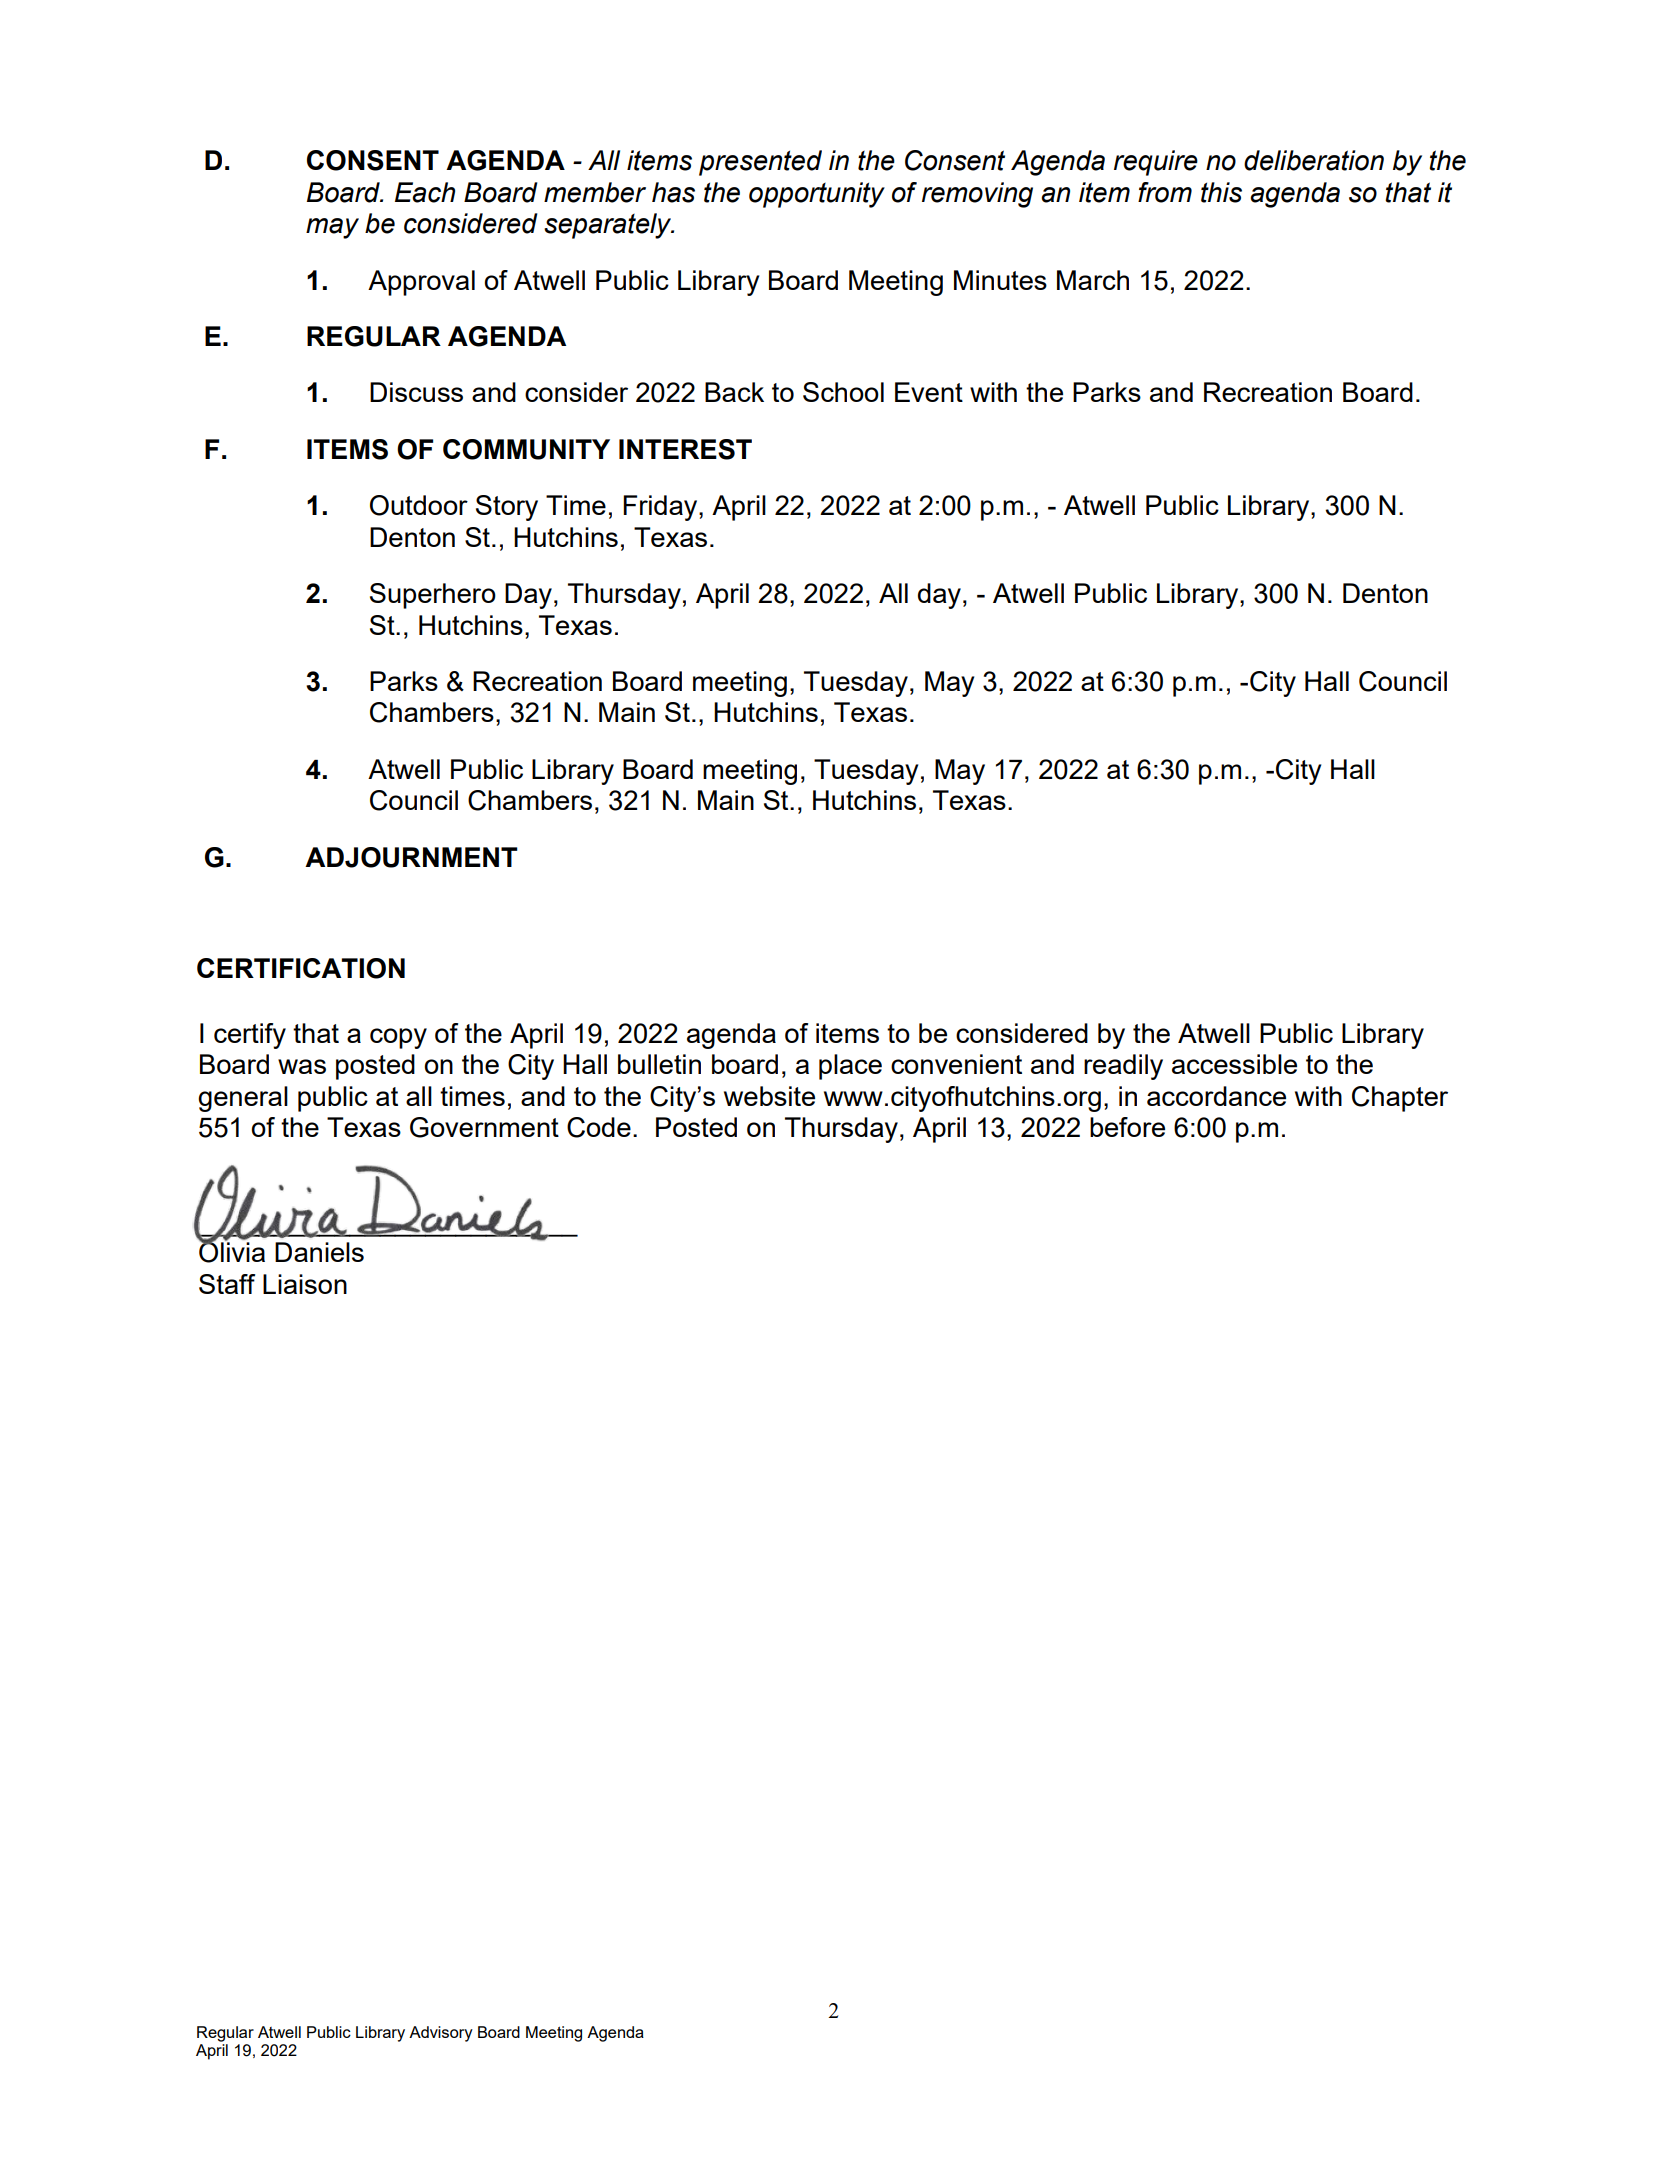 The width and height of the screenshot is (1668, 2158). What do you see at coordinates (1234, 1064) in the screenshot?
I see `accessible` at bounding box center [1234, 1064].
